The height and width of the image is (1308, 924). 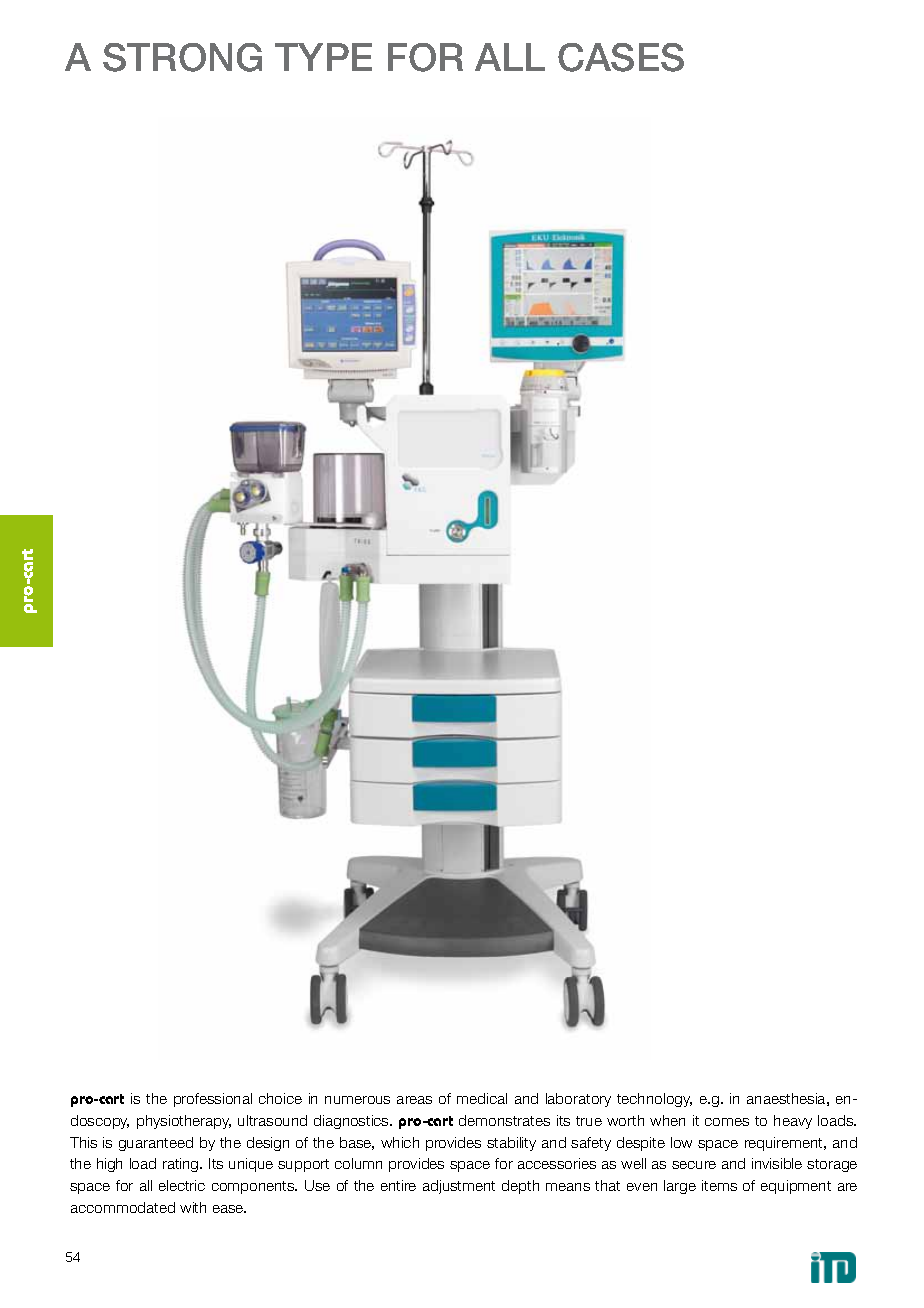 What do you see at coordinates (482, 1098) in the image?
I see `medical` at bounding box center [482, 1098].
